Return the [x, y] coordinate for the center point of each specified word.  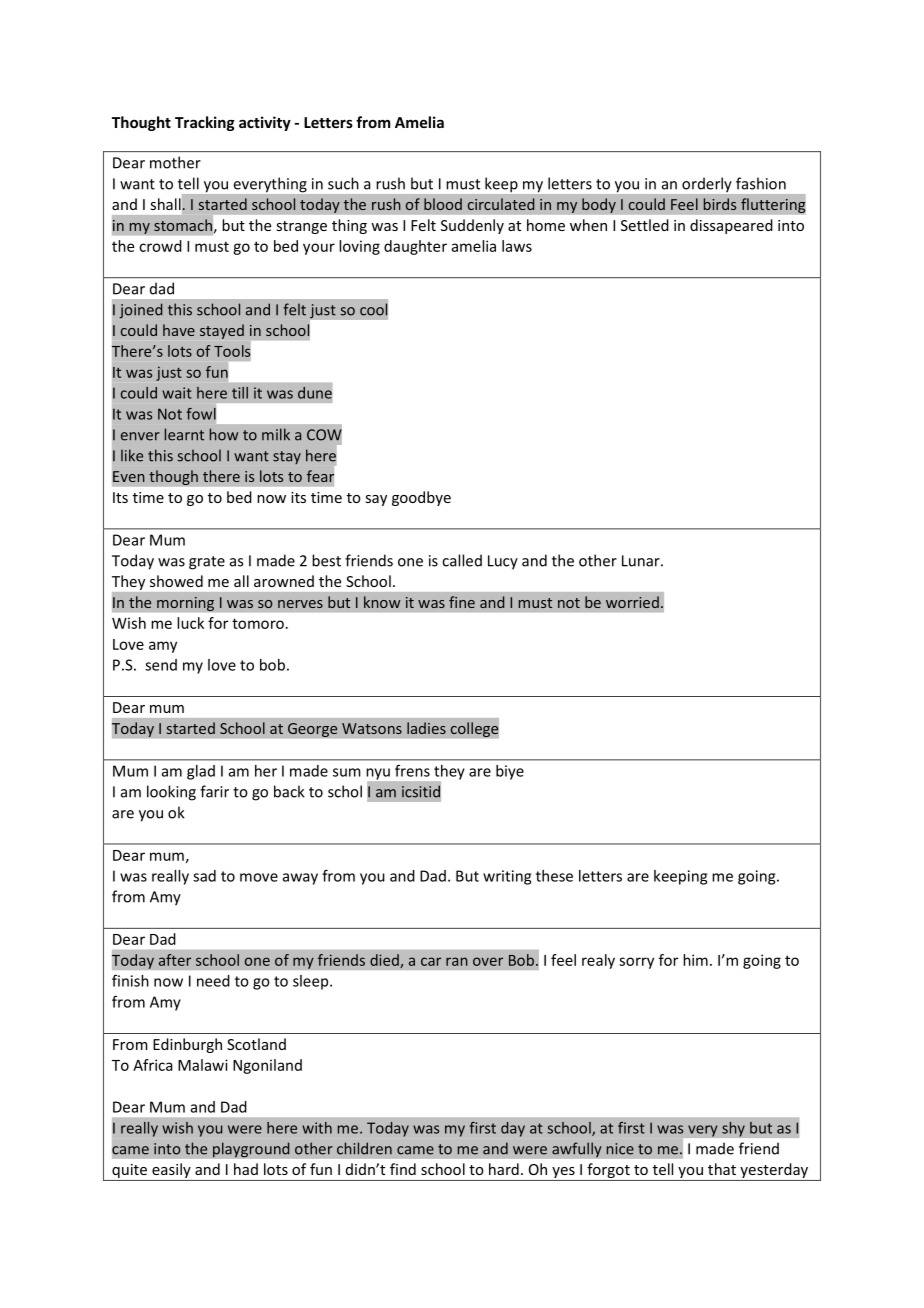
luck [190, 623]
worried [632, 602]
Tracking [205, 123]
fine [462, 602]
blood [443, 204]
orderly [706, 184]
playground [251, 1150]
